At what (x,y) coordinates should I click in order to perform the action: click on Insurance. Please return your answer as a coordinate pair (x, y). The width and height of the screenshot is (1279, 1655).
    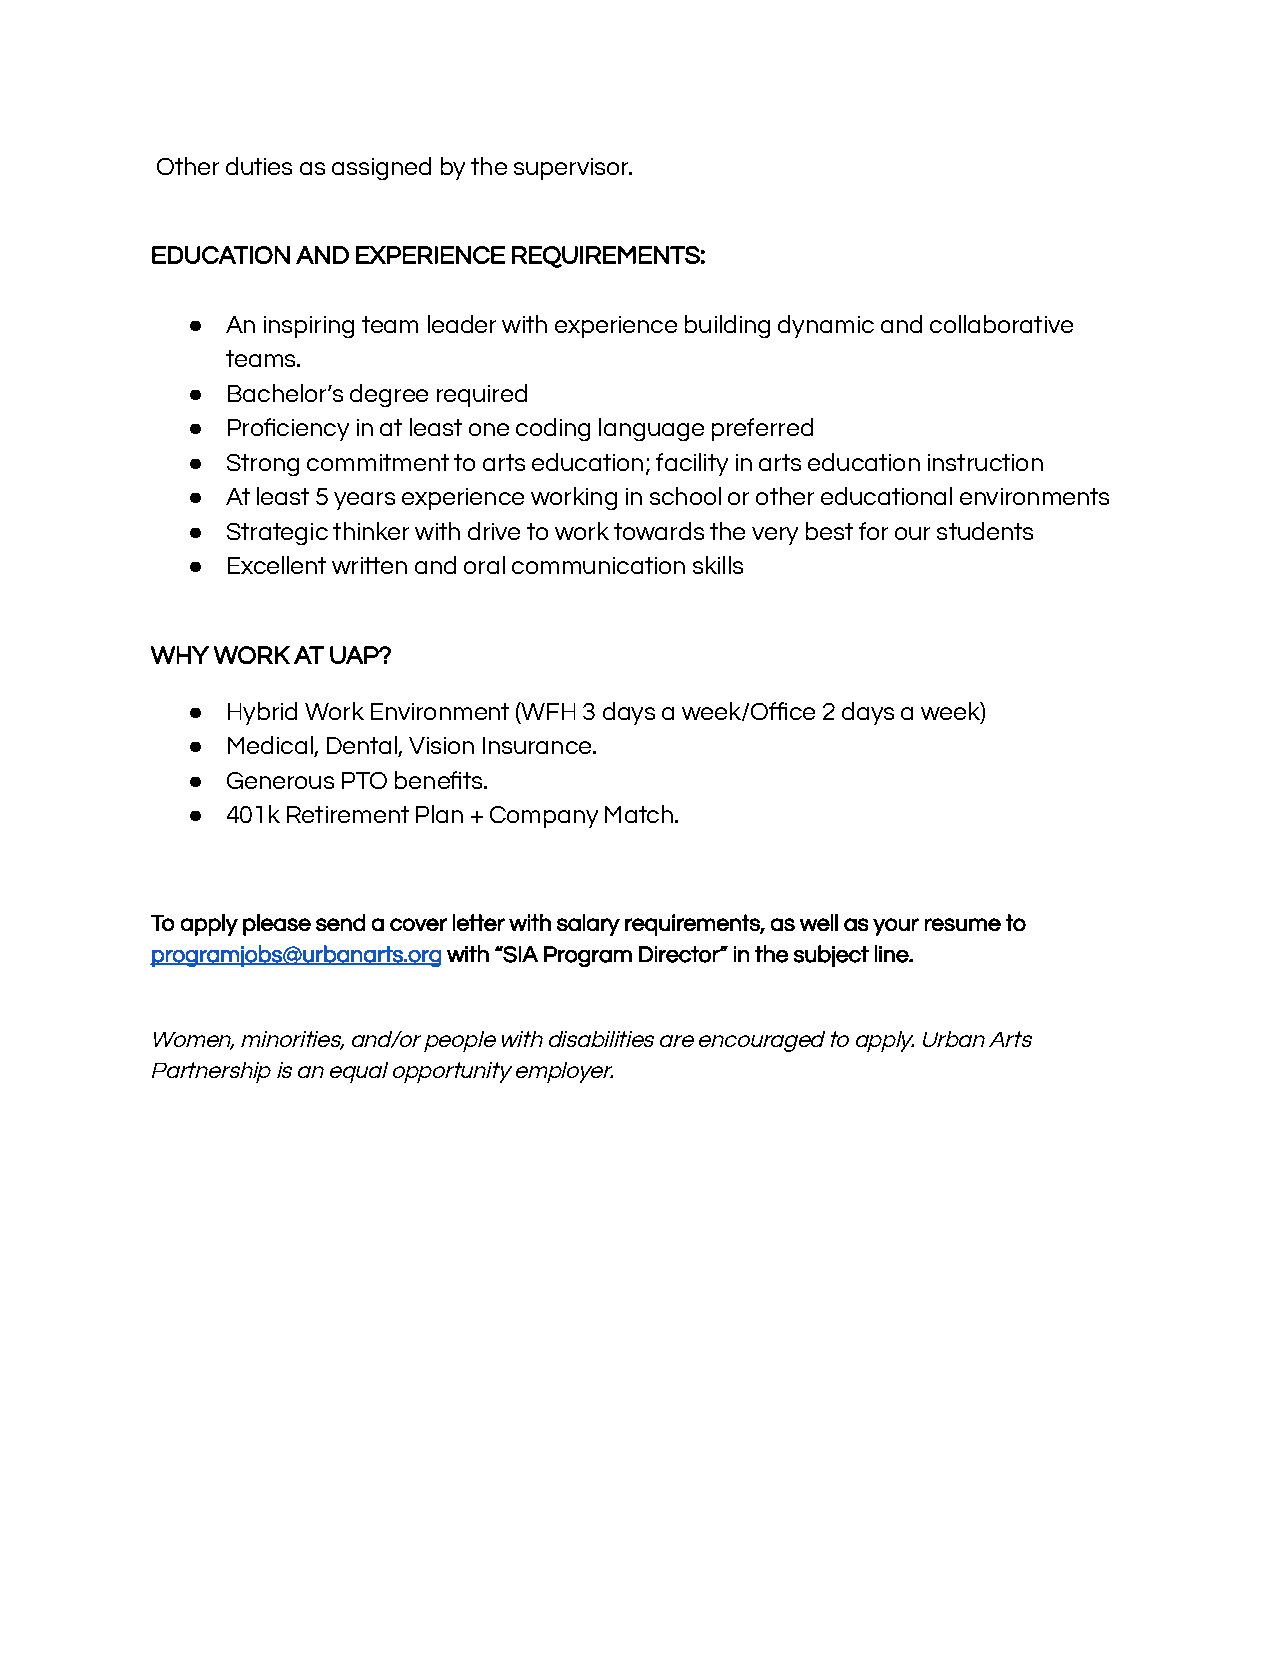
    Looking at the image, I should click on (538, 745).
